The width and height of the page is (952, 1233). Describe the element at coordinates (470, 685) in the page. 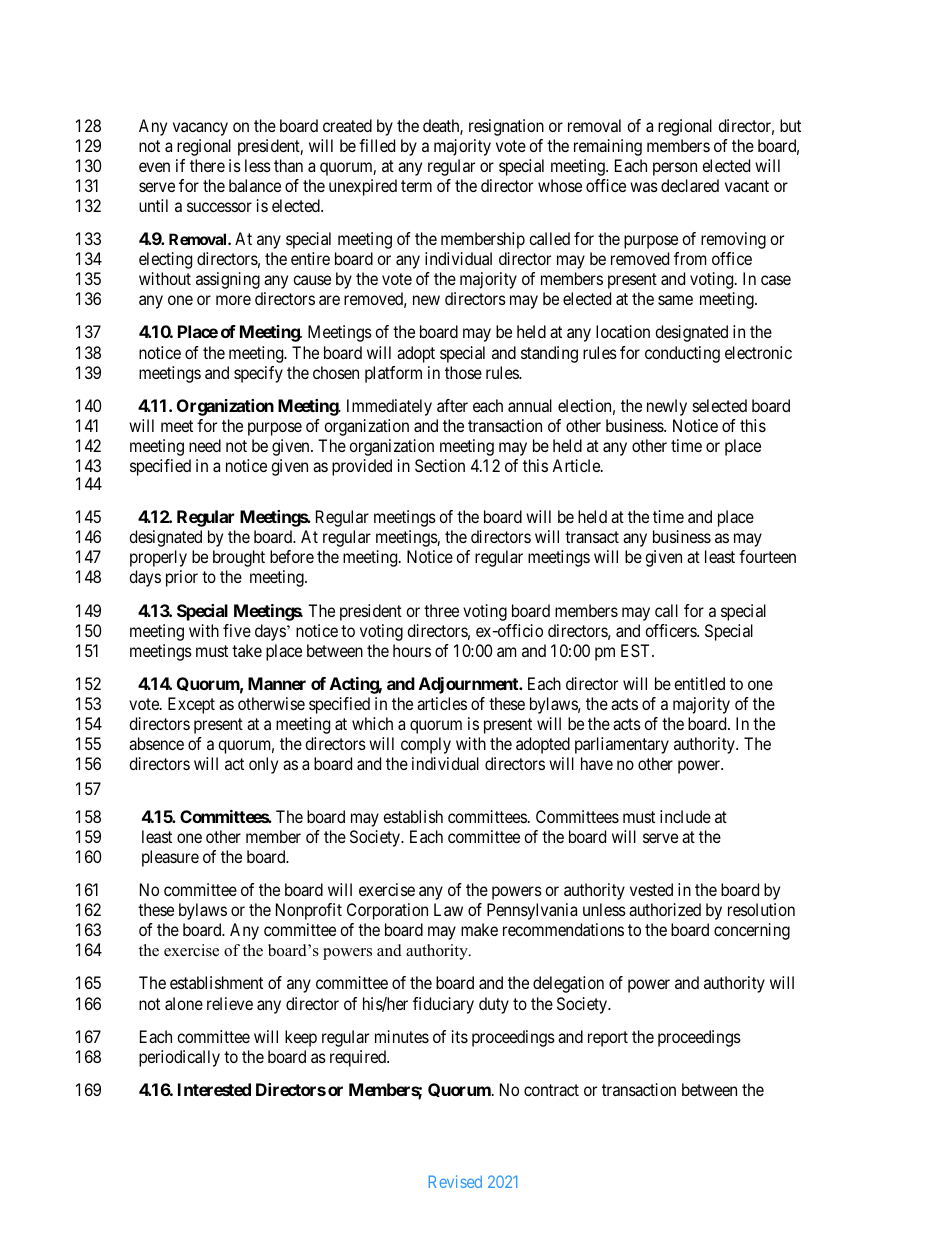

I see `Adjournment` at that location.
